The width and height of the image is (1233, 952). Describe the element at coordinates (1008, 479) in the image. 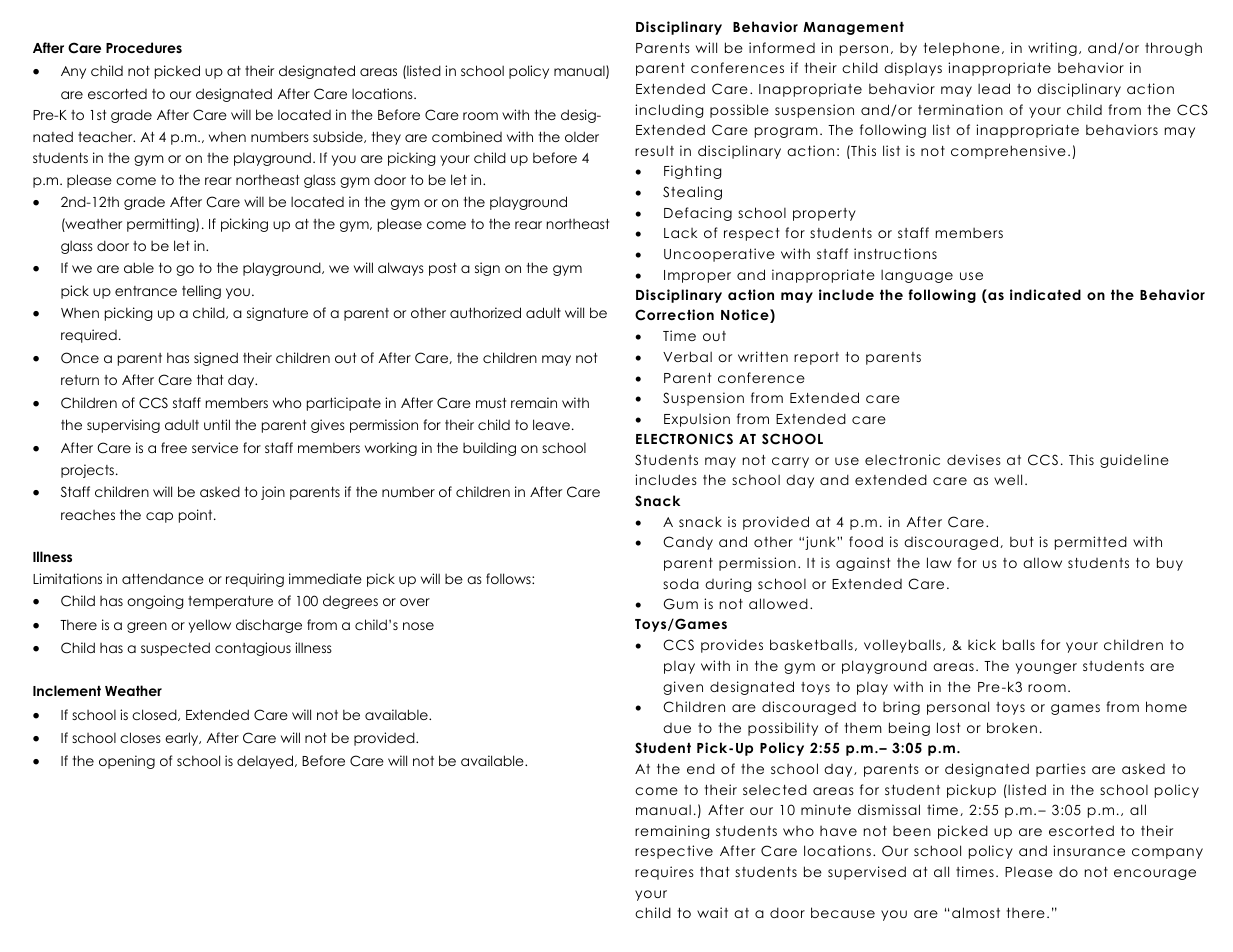

I see `well` at that location.
